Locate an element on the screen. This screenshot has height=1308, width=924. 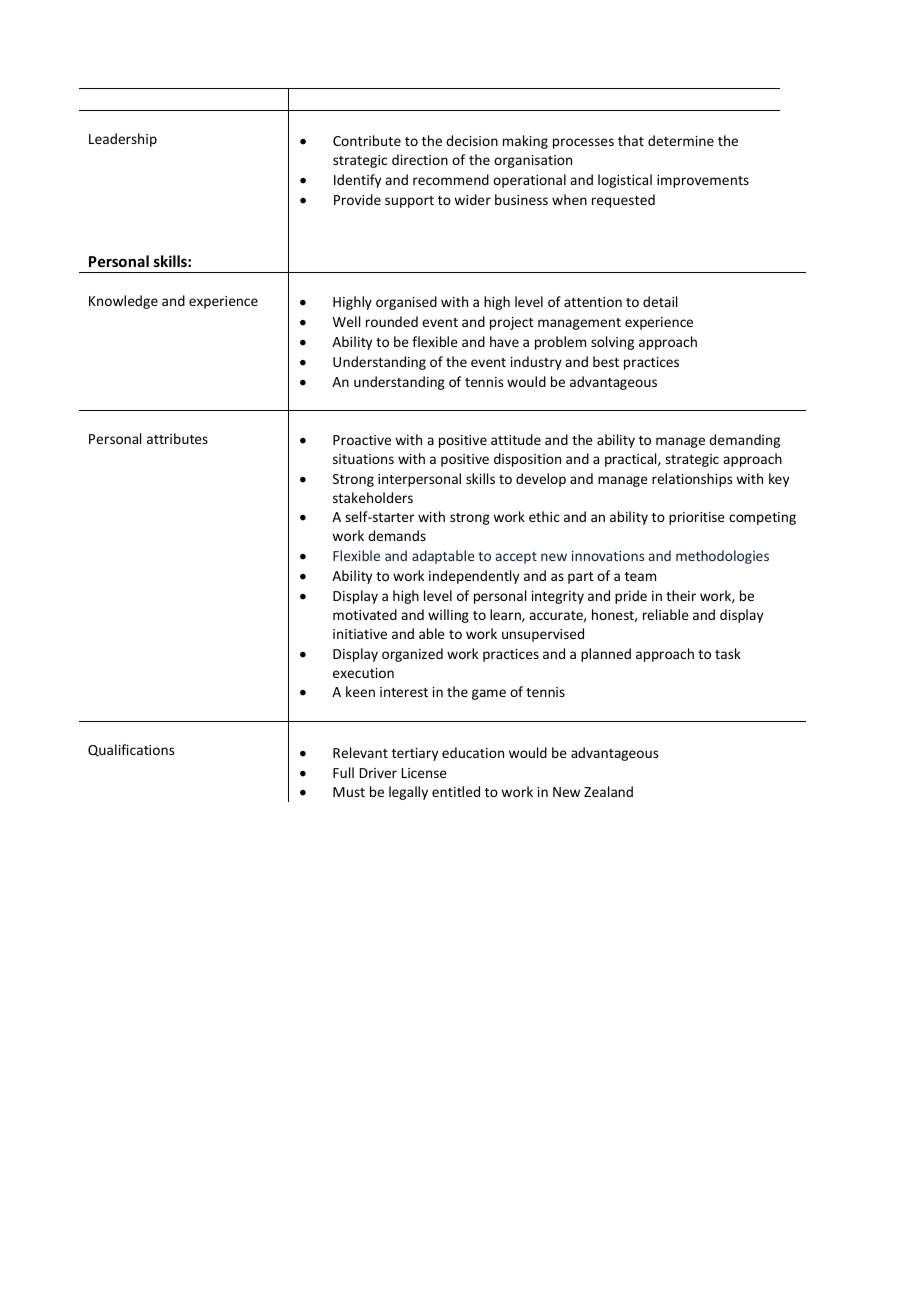
independently is located at coordinates (474, 577).
